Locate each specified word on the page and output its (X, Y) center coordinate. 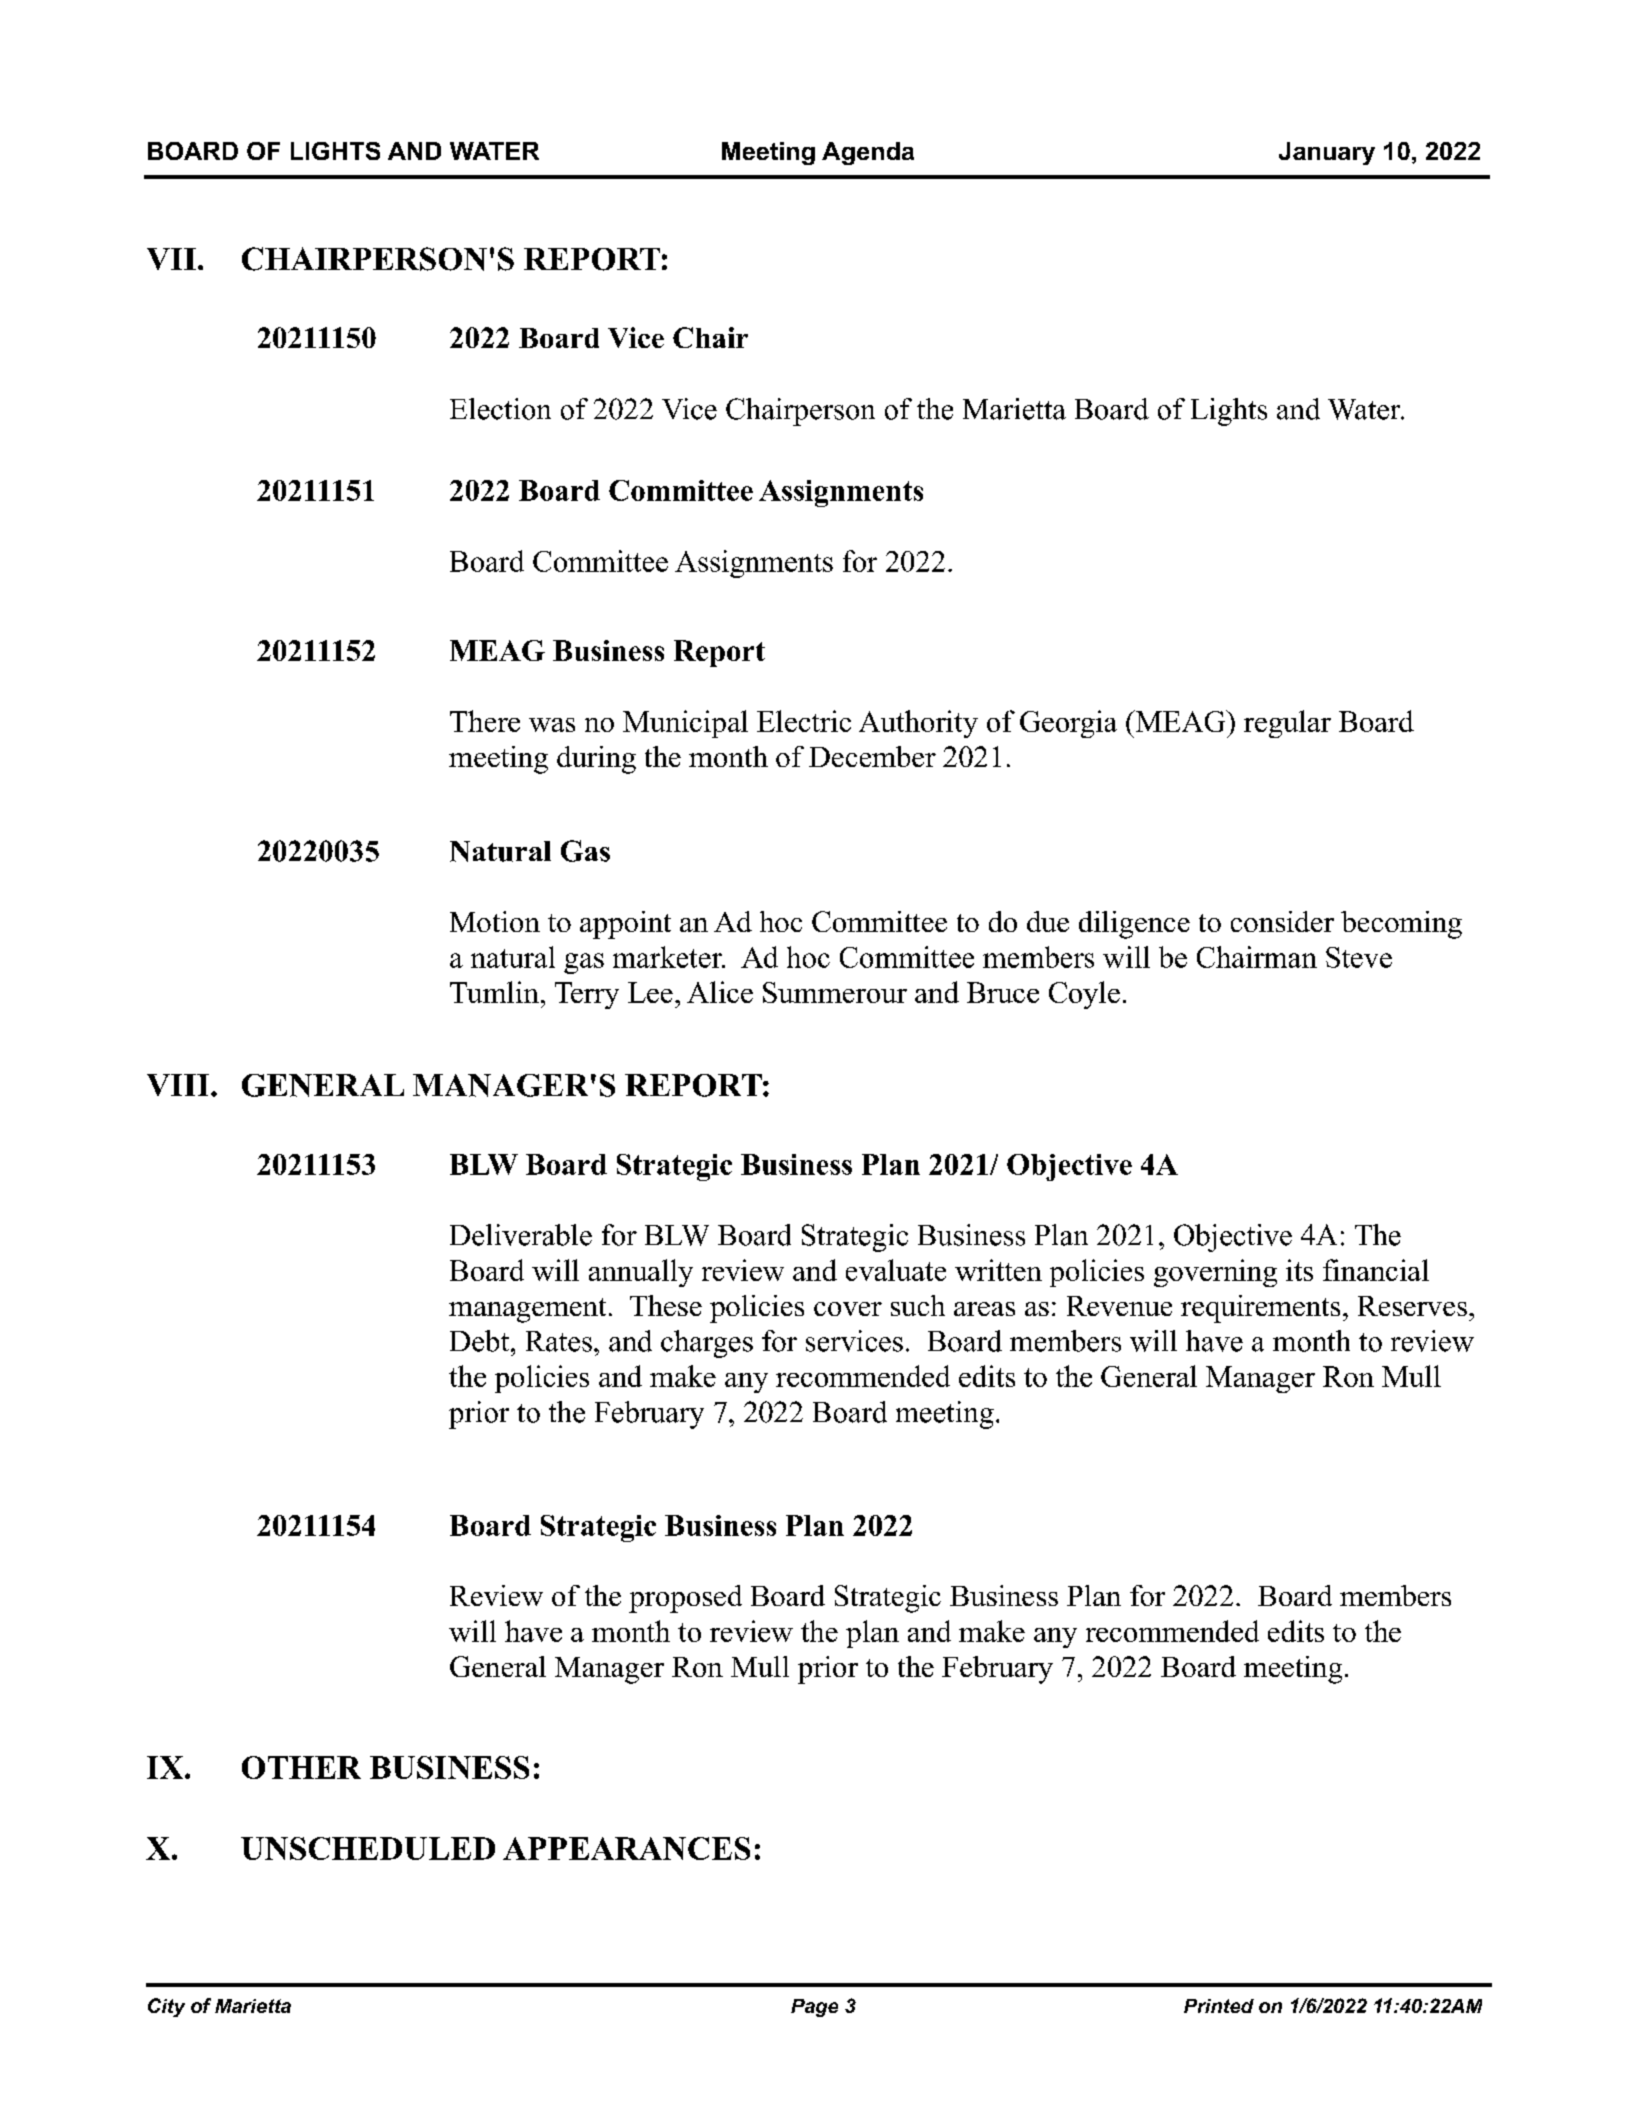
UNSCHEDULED (368, 1848)
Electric (804, 721)
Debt (479, 1341)
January (1327, 153)
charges (707, 1344)
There (485, 721)
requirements (1260, 1309)
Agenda (868, 153)
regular (1287, 724)
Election (500, 409)
